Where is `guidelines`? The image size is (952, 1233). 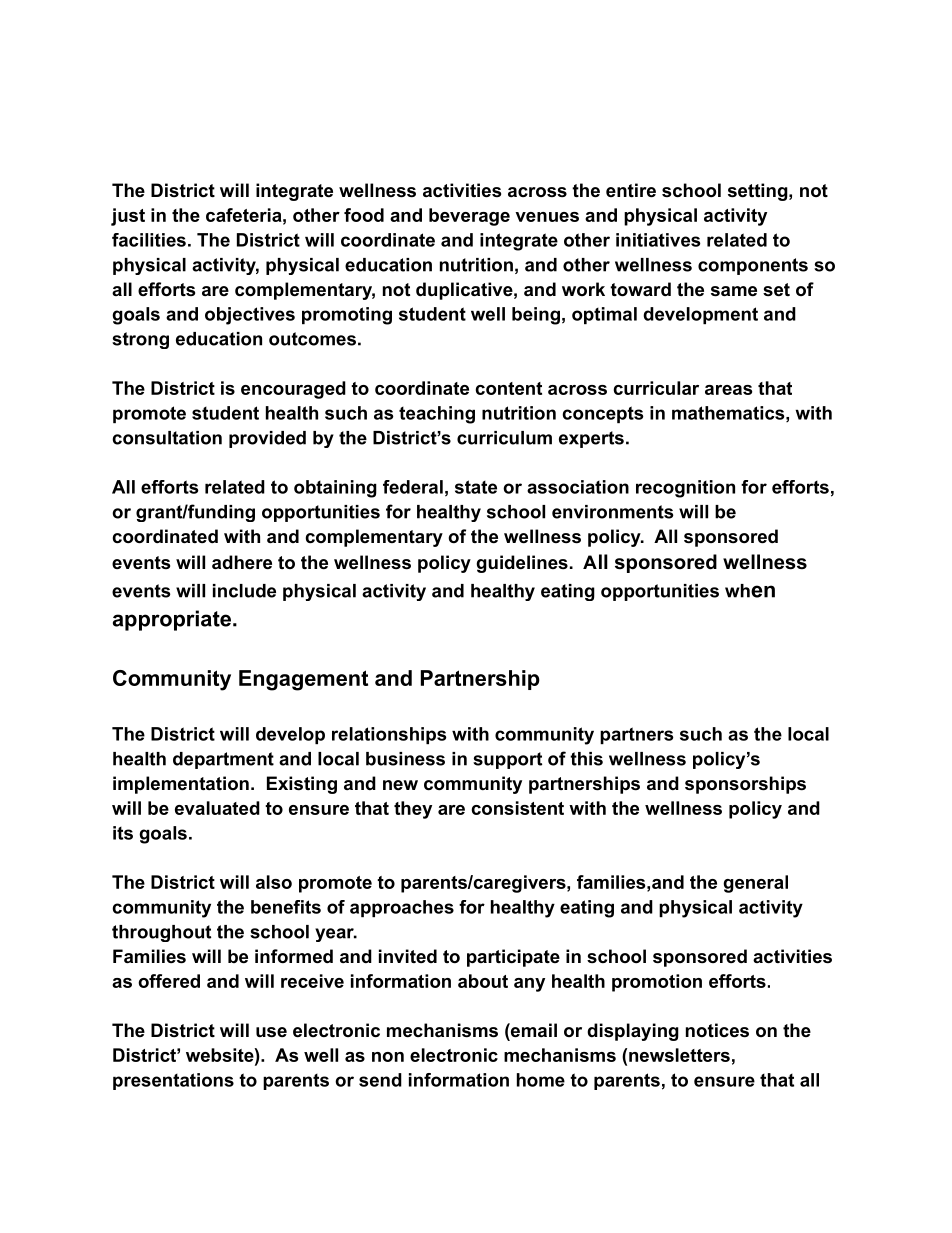
guidelines is located at coordinates (522, 564).
